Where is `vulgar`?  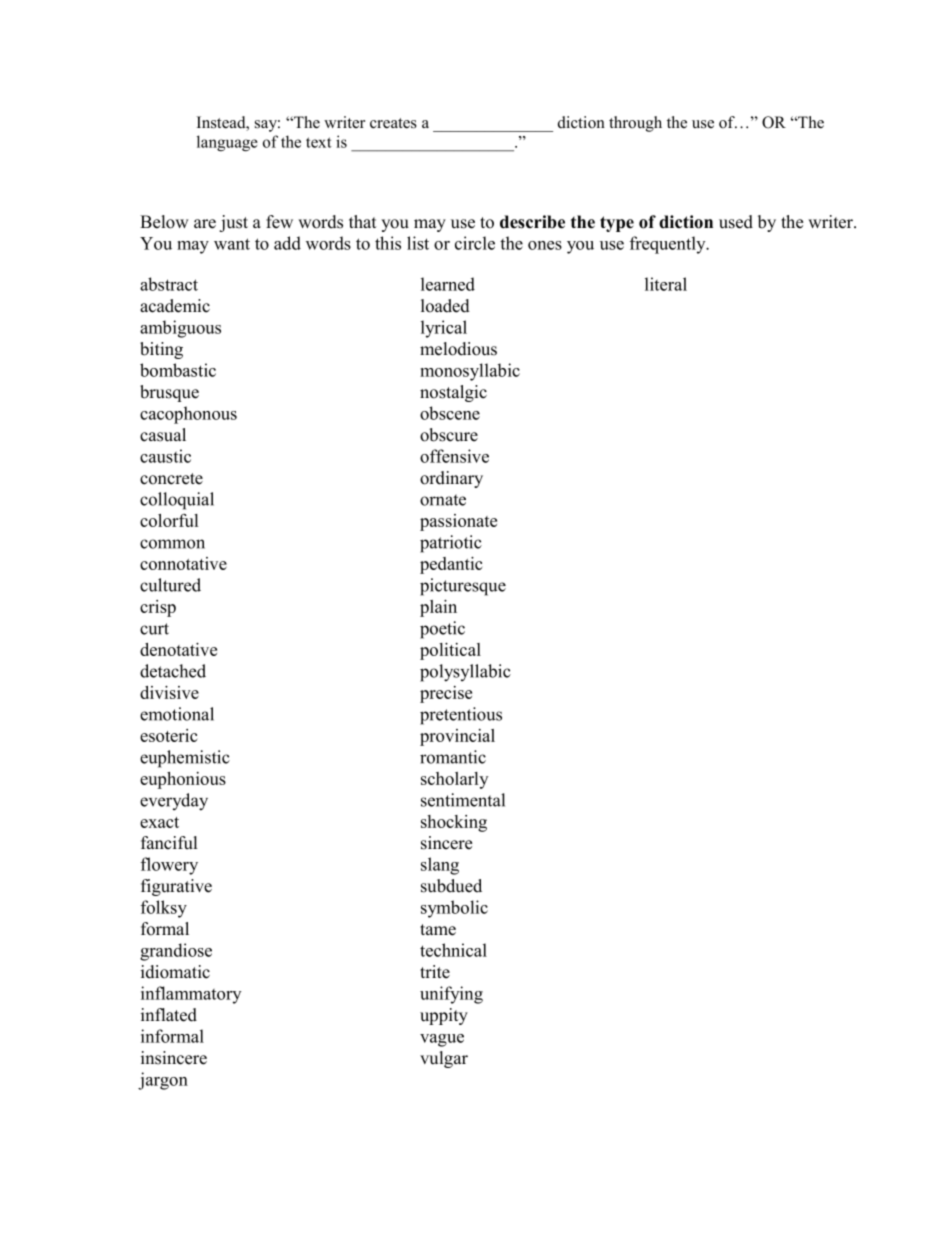 vulgar is located at coordinates (444, 1059).
